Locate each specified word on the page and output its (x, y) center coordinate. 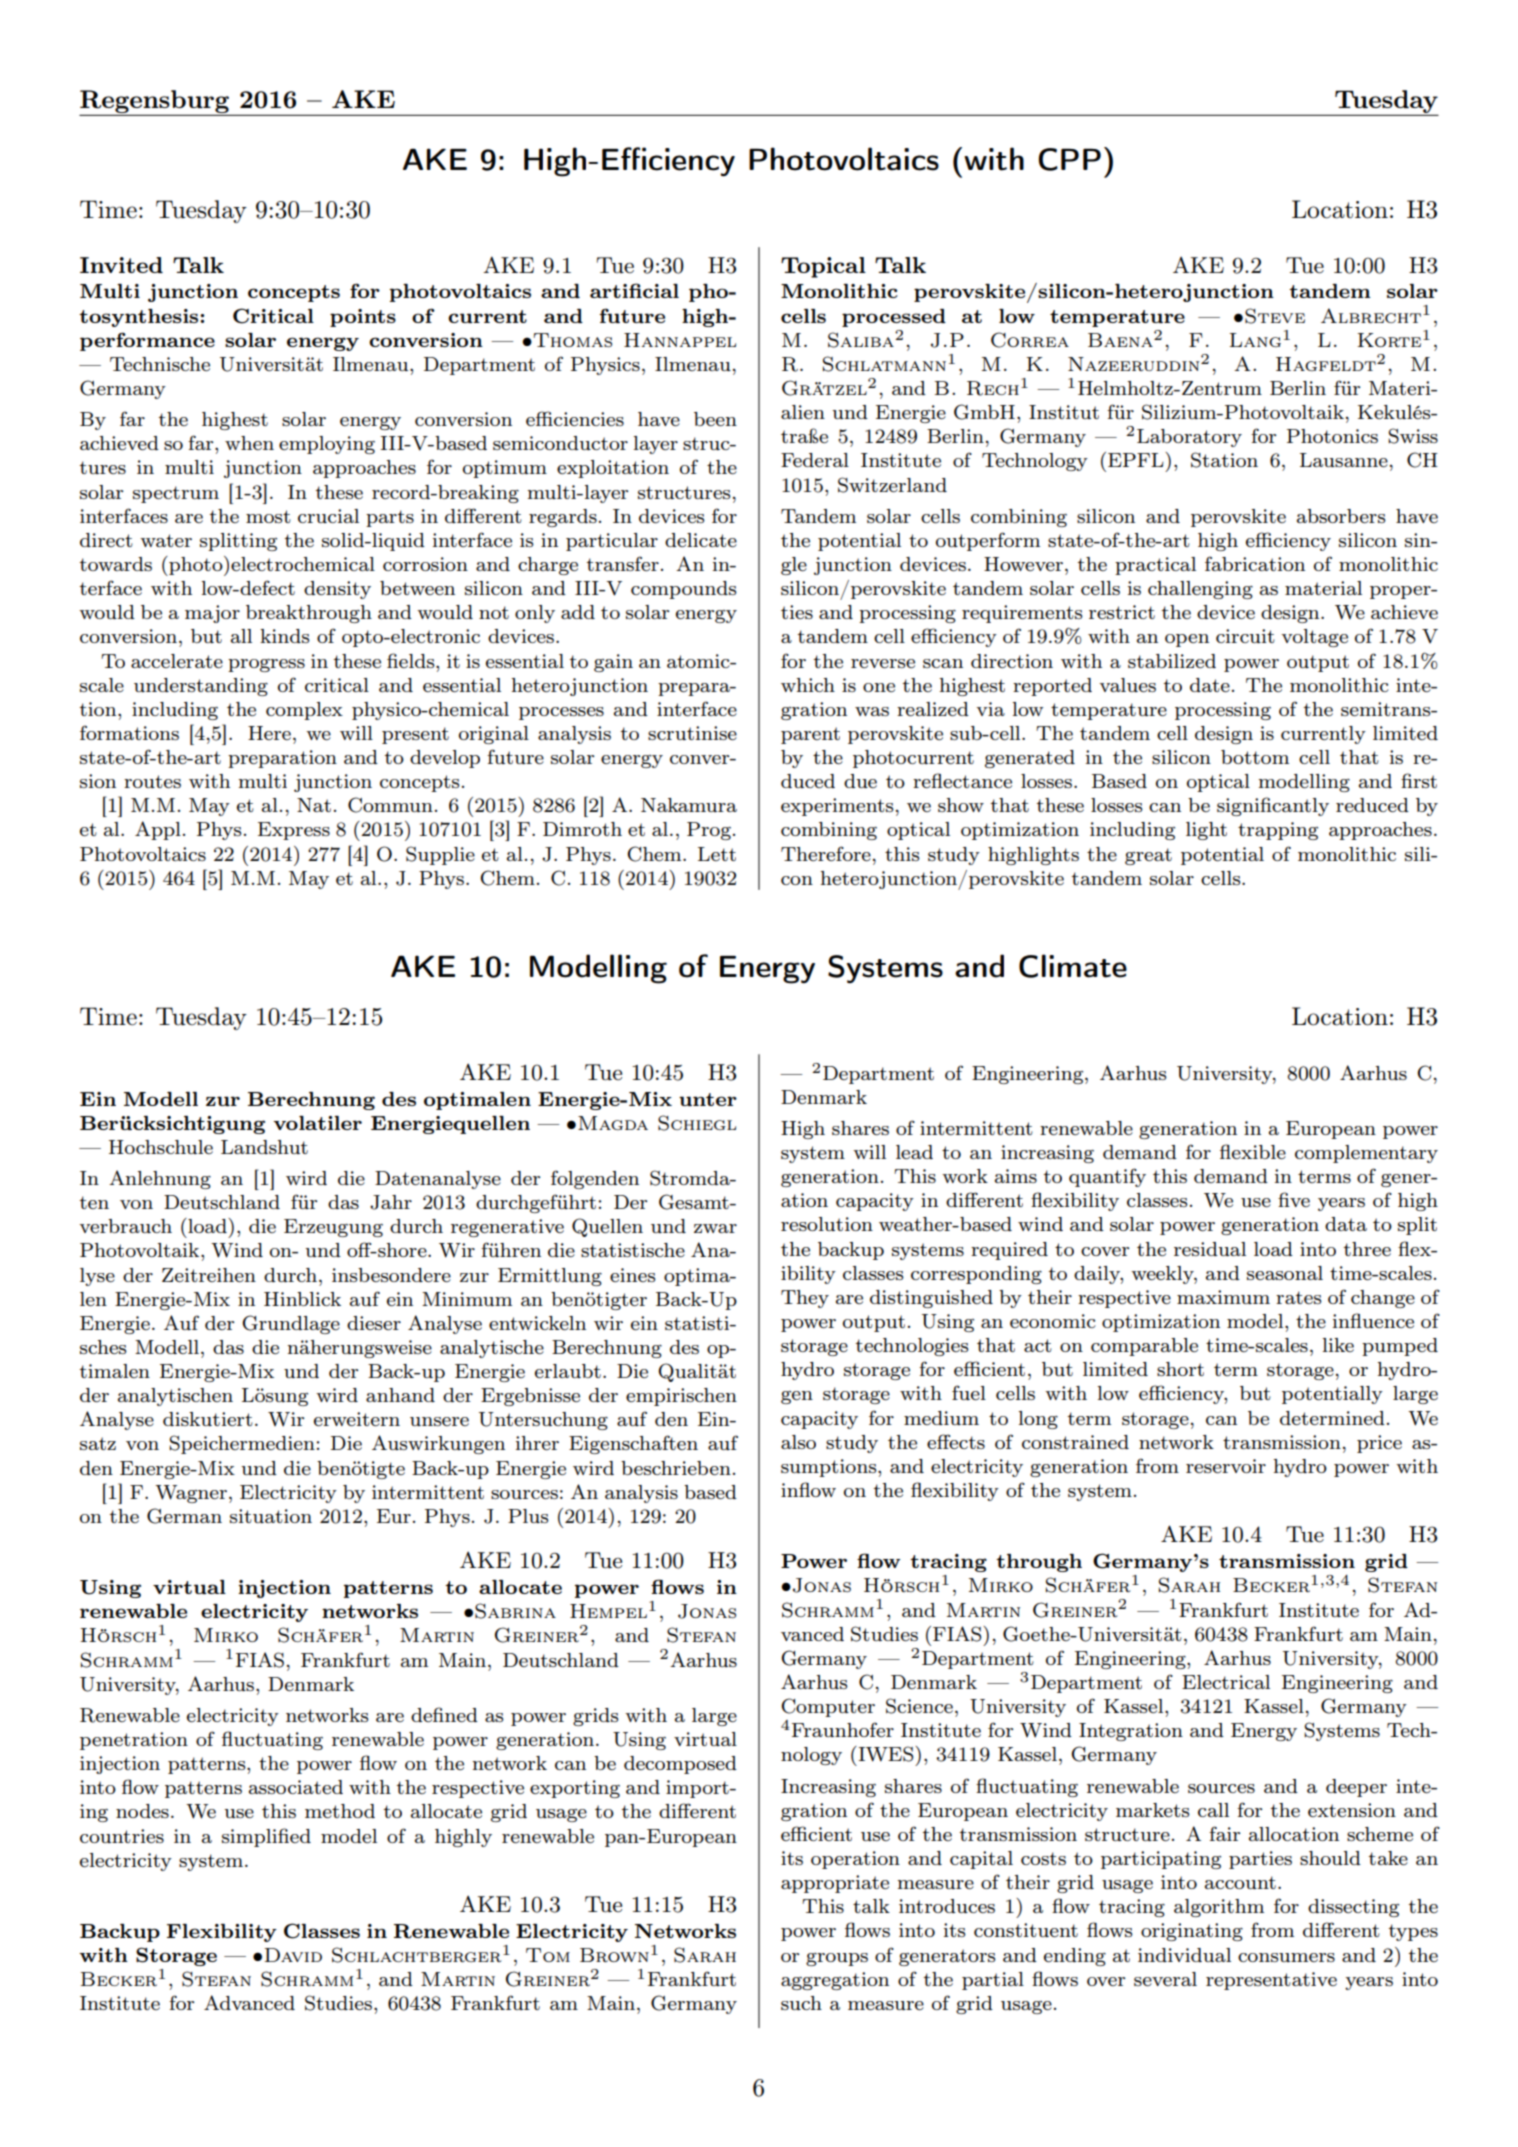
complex (304, 711)
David (293, 1955)
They (805, 1299)
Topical (823, 267)
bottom (1255, 757)
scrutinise (692, 733)
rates (1299, 1297)
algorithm (1219, 1908)
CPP (1069, 159)
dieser (374, 1323)
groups (837, 1959)
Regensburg (155, 103)
